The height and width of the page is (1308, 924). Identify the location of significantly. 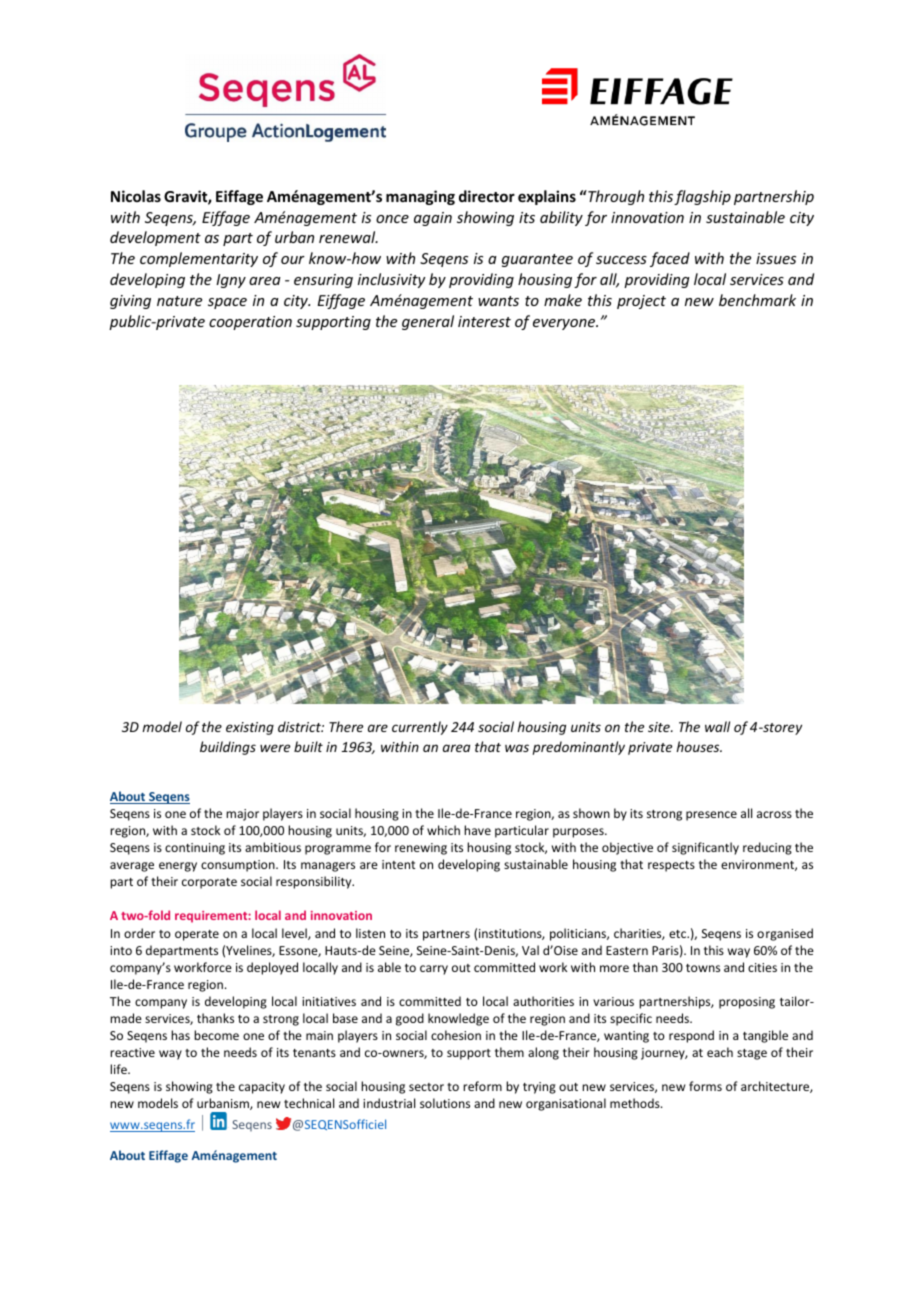
(705, 848).
